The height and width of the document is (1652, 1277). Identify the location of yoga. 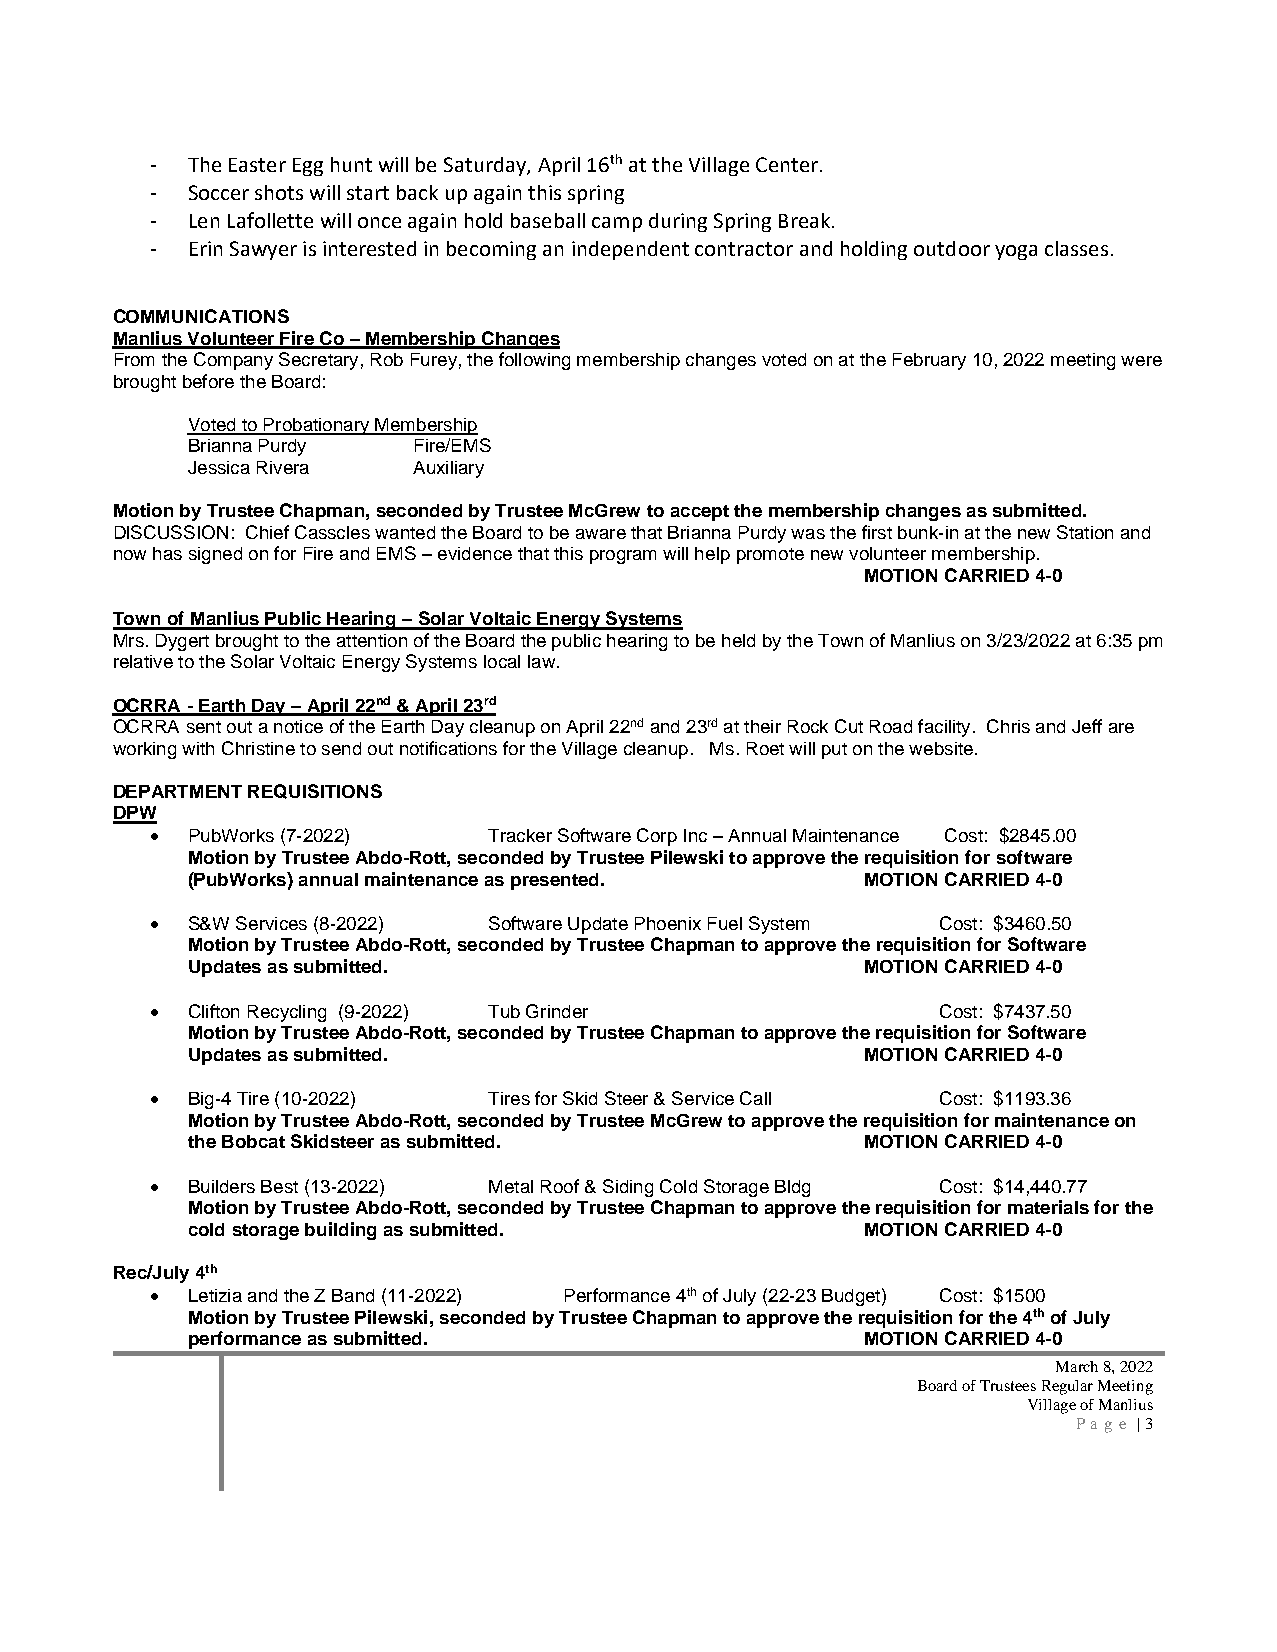
(1016, 252).
